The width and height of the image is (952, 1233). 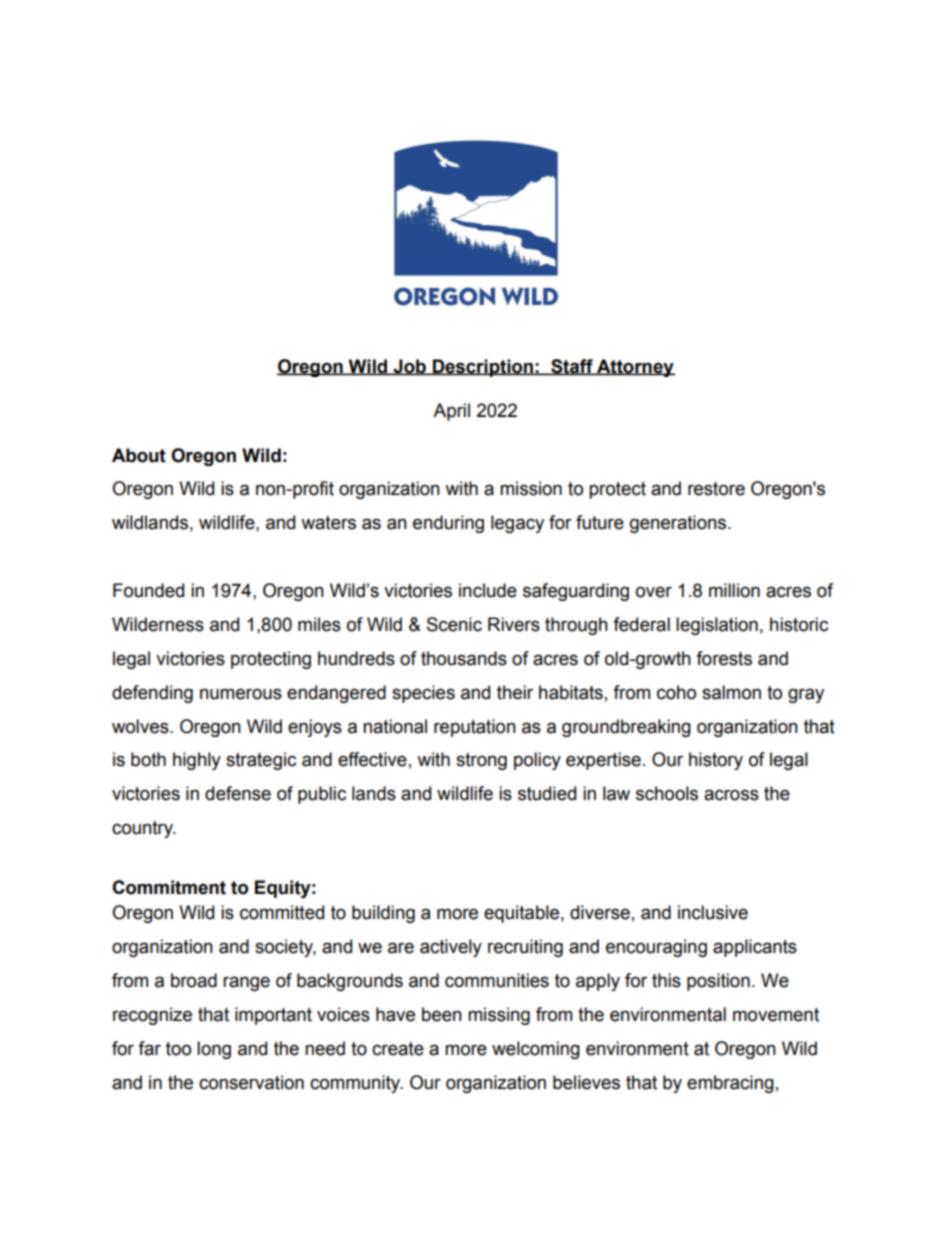 I want to click on embracing, so click(x=730, y=1084).
